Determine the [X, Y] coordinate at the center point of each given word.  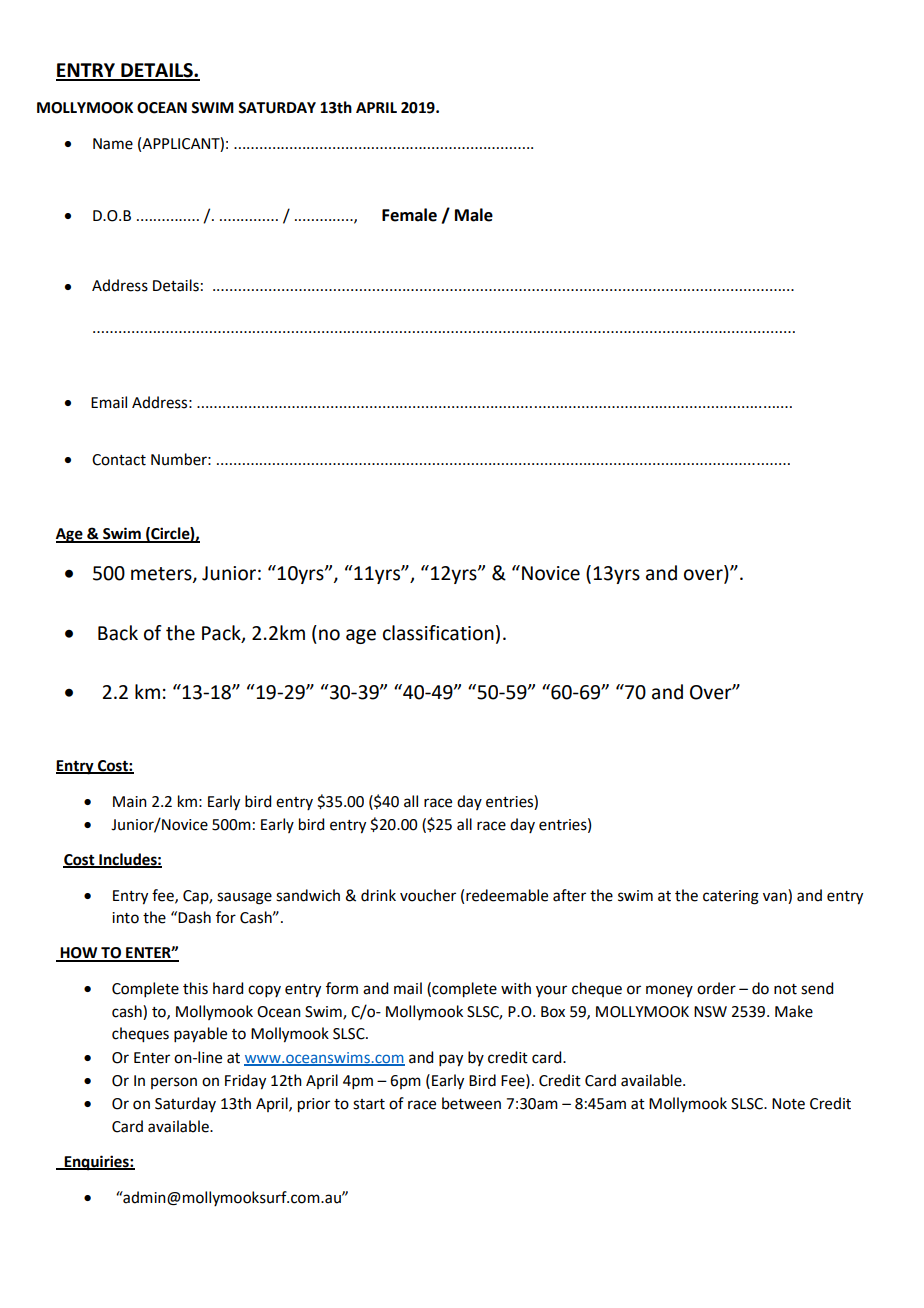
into [125, 918]
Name [113, 144]
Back [118, 633]
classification [438, 633]
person [174, 1083]
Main [130, 802]
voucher [428, 895]
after [569, 895]
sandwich [308, 895]
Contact [119, 460]
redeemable [507, 895]
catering [731, 897]
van [776, 898]
